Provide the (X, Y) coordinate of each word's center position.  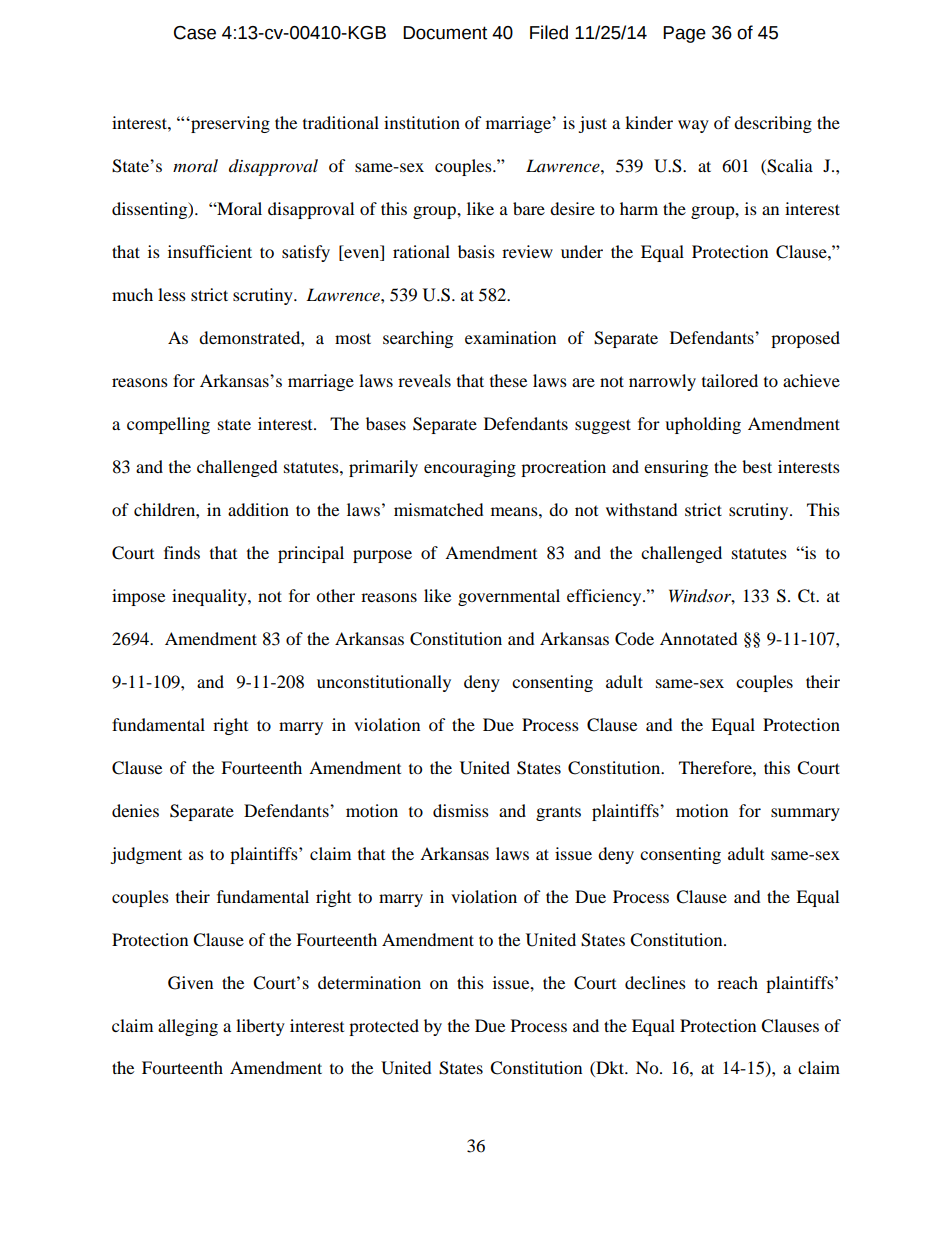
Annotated (699, 638)
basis (476, 251)
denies (135, 810)
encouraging (470, 468)
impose (138, 597)
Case (195, 33)
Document (445, 33)
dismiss (461, 810)
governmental (509, 597)
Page (684, 34)
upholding (703, 425)
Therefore (716, 767)
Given (190, 983)
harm (639, 208)
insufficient (210, 251)
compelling (168, 425)
